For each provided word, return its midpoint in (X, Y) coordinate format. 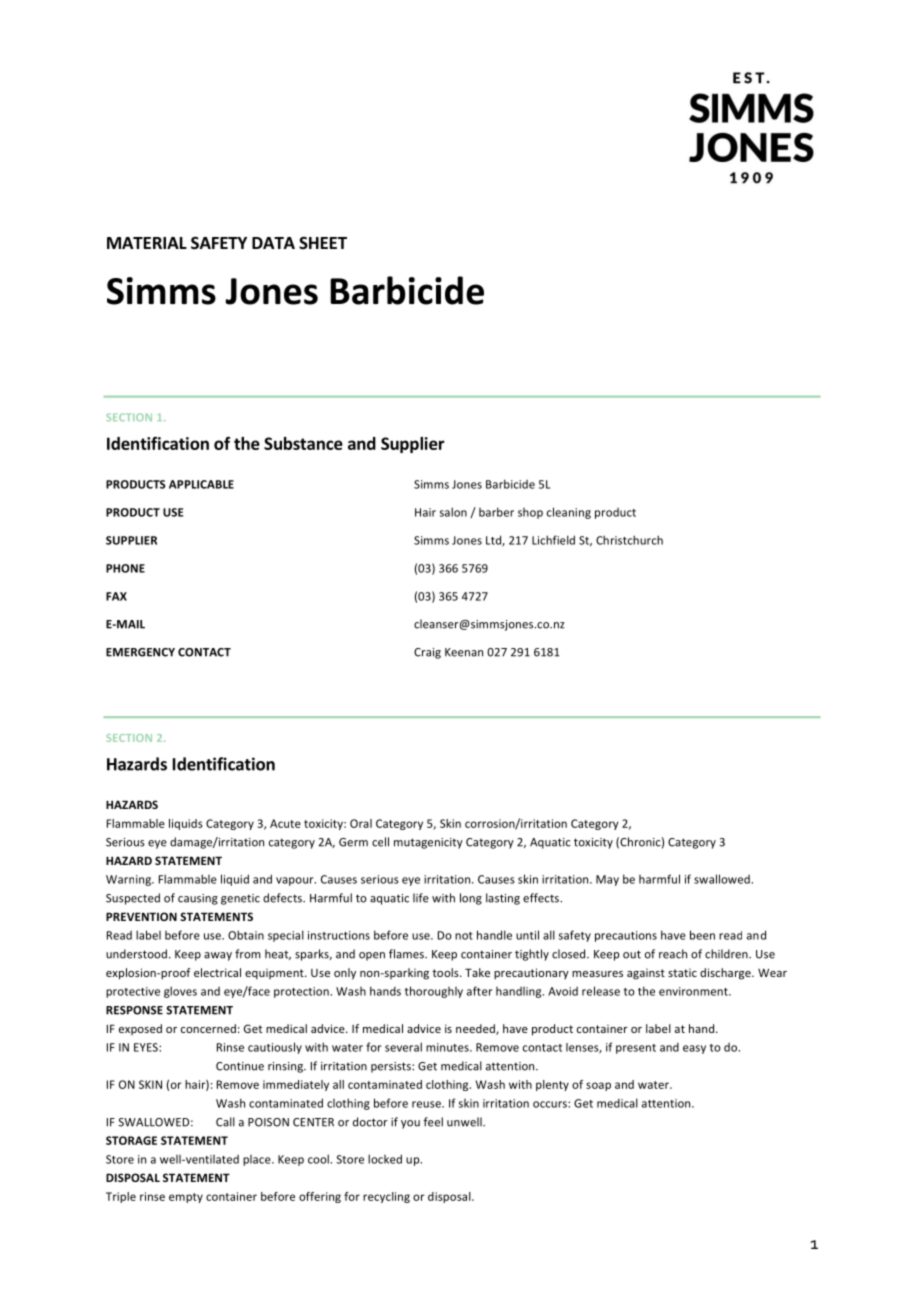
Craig (427, 653)
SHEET (323, 243)
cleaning (569, 513)
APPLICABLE (201, 484)
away (218, 956)
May (607, 880)
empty (186, 1198)
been (702, 935)
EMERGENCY (140, 652)
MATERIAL (147, 243)
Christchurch (629, 540)
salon (453, 512)
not (464, 936)
